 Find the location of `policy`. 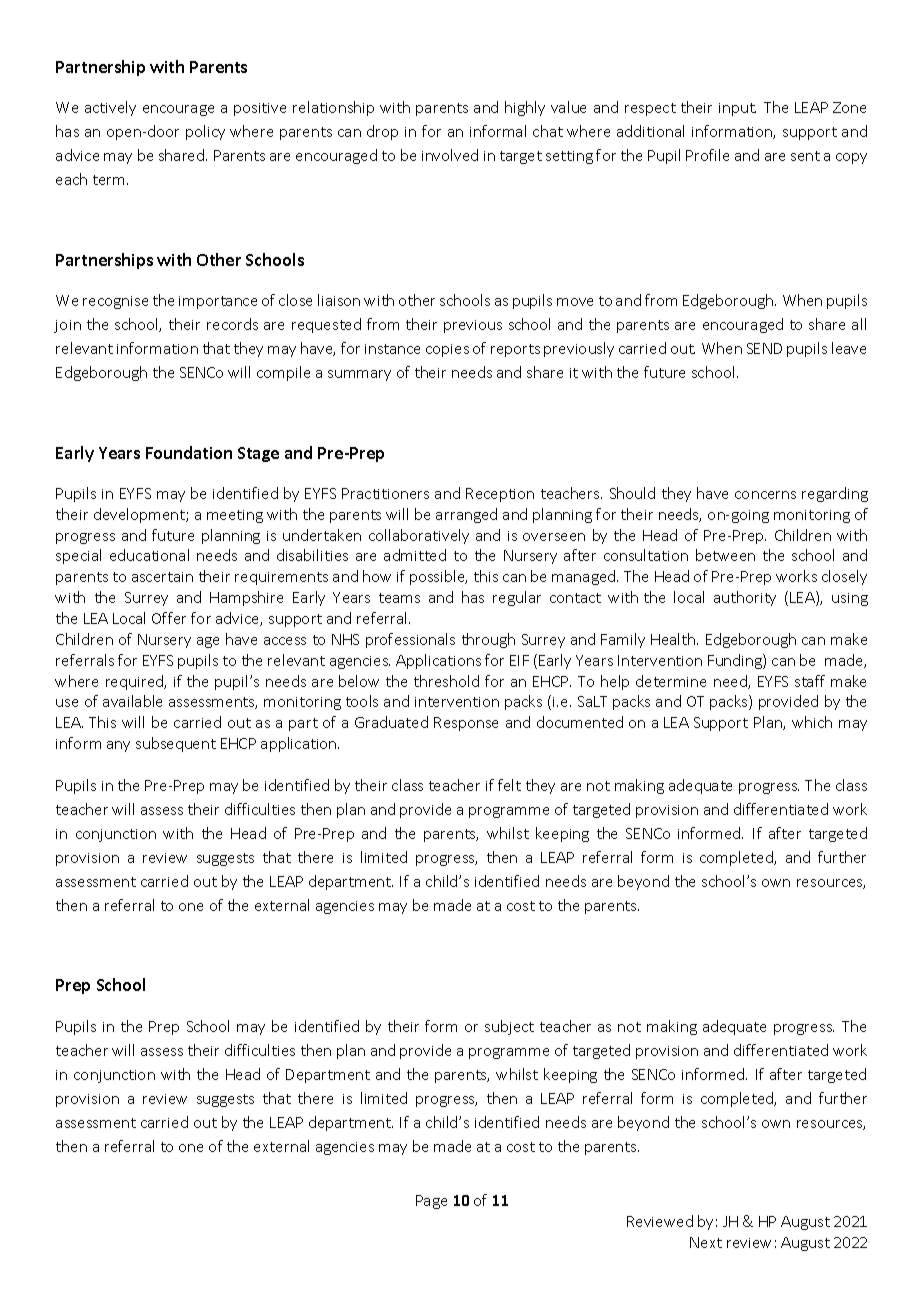

policy is located at coordinates (205, 132).
